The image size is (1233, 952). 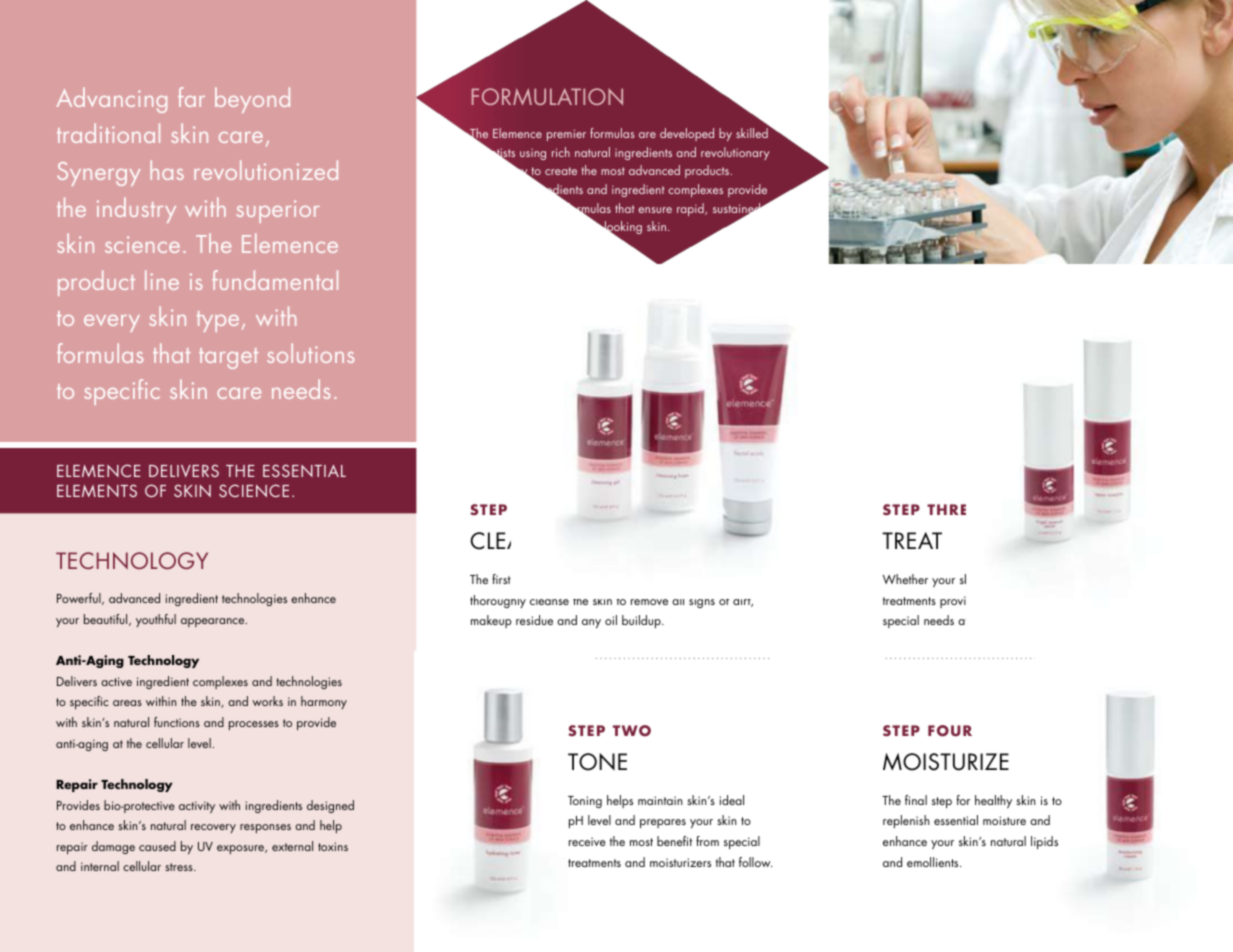 What do you see at coordinates (752, 133) in the screenshot?
I see `skilled` at bounding box center [752, 133].
